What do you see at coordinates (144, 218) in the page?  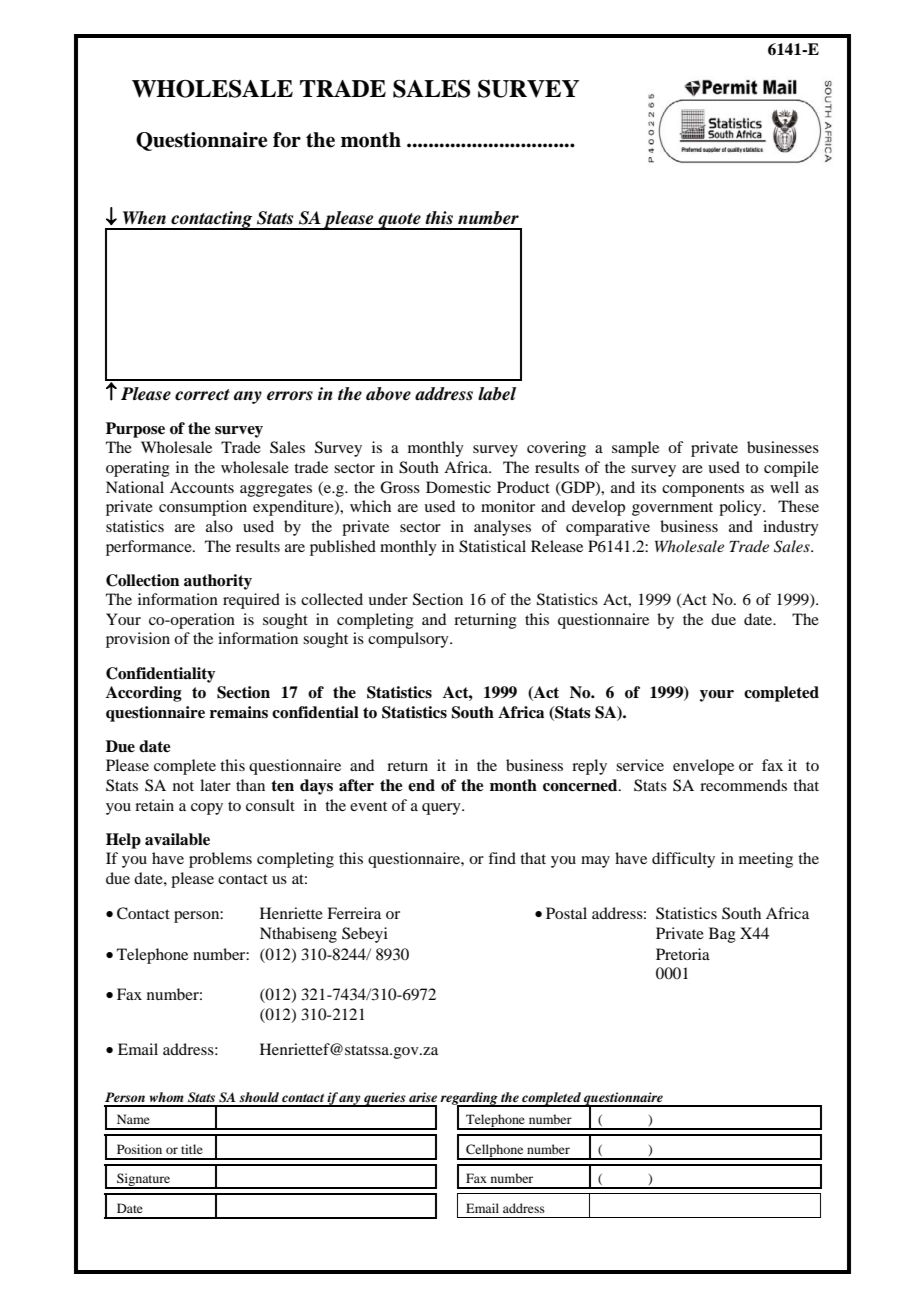 I see `When` at bounding box center [144, 218].
